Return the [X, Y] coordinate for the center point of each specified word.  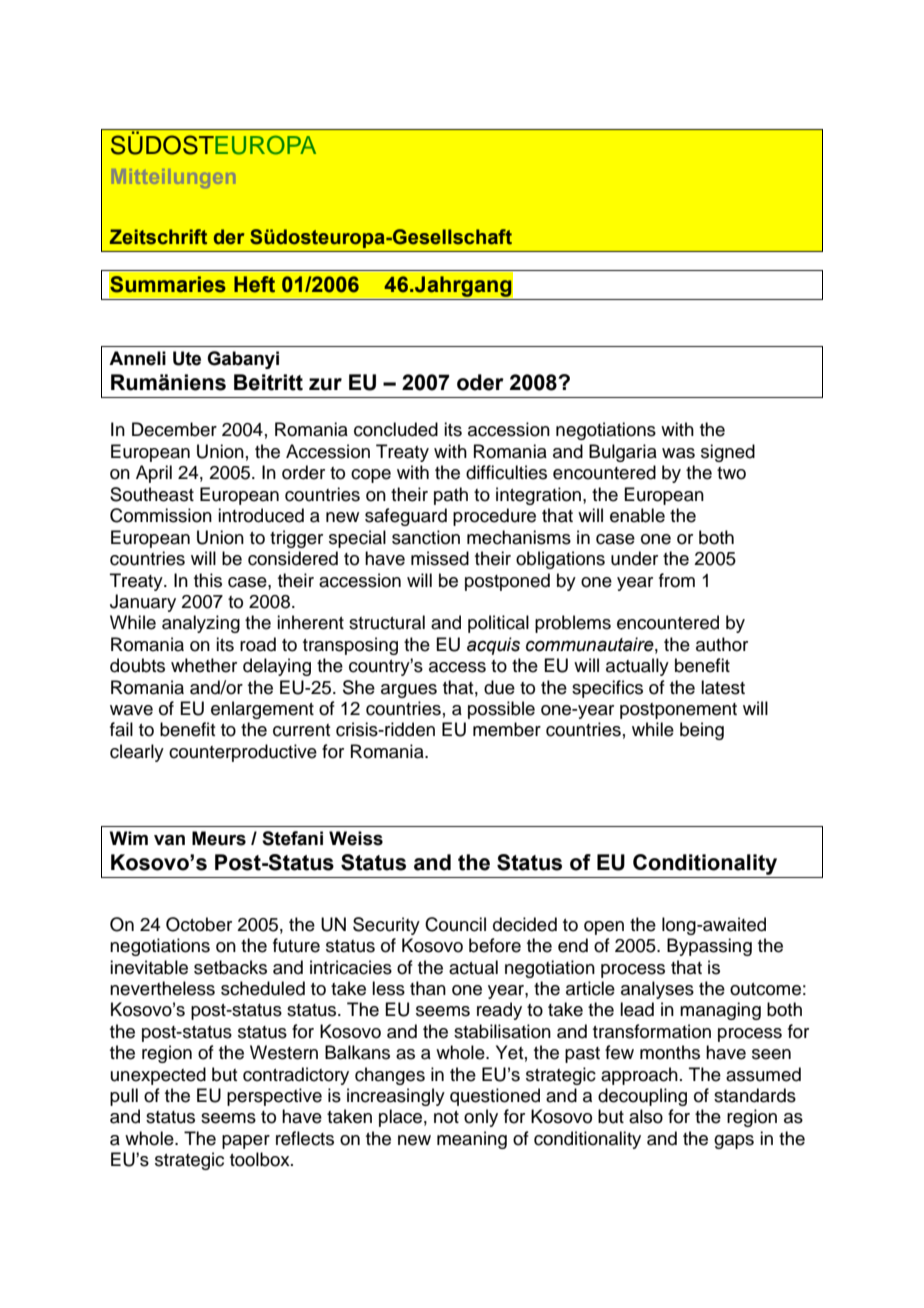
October [199, 924]
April [154, 474]
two [731, 473]
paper [246, 1142]
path [451, 496]
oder [480, 382]
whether [204, 665]
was [678, 453]
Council [455, 924]
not [446, 1117]
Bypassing [709, 947]
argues [409, 691]
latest [723, 687]
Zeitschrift [158, 237]
